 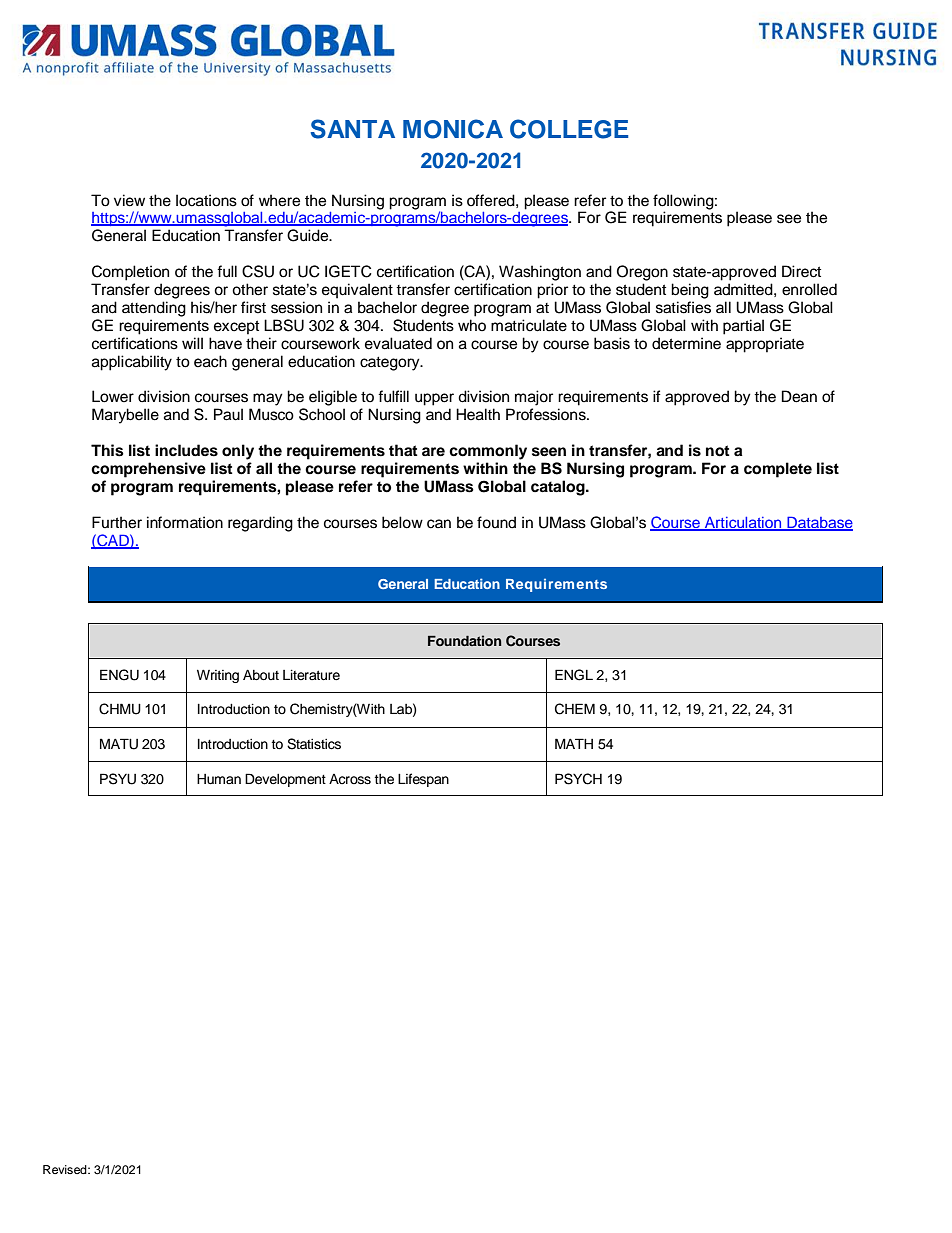 I want to click on who, so click(x=472, y=325).
